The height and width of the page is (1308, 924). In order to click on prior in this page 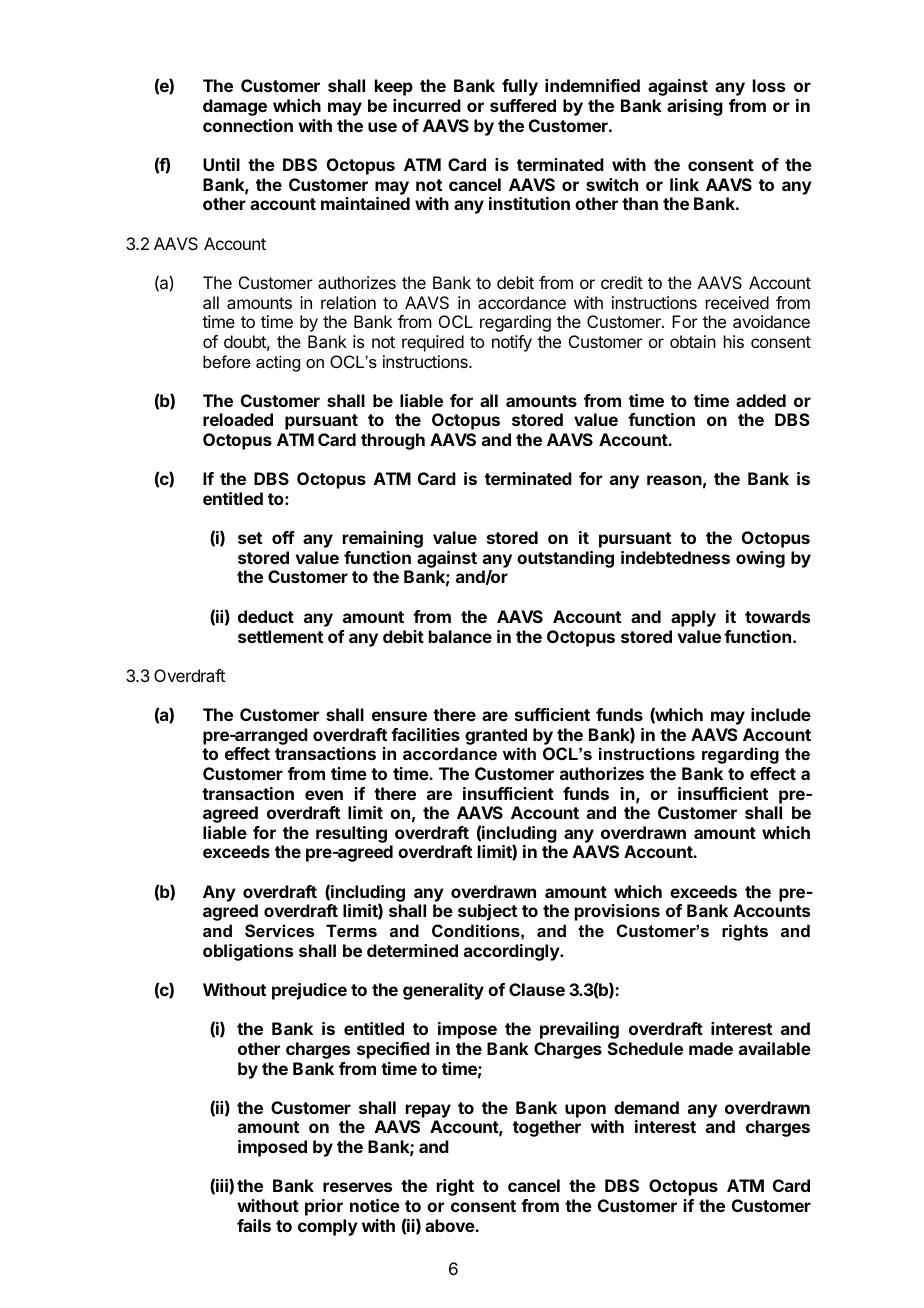, I will do `click(324, 1207)`.
